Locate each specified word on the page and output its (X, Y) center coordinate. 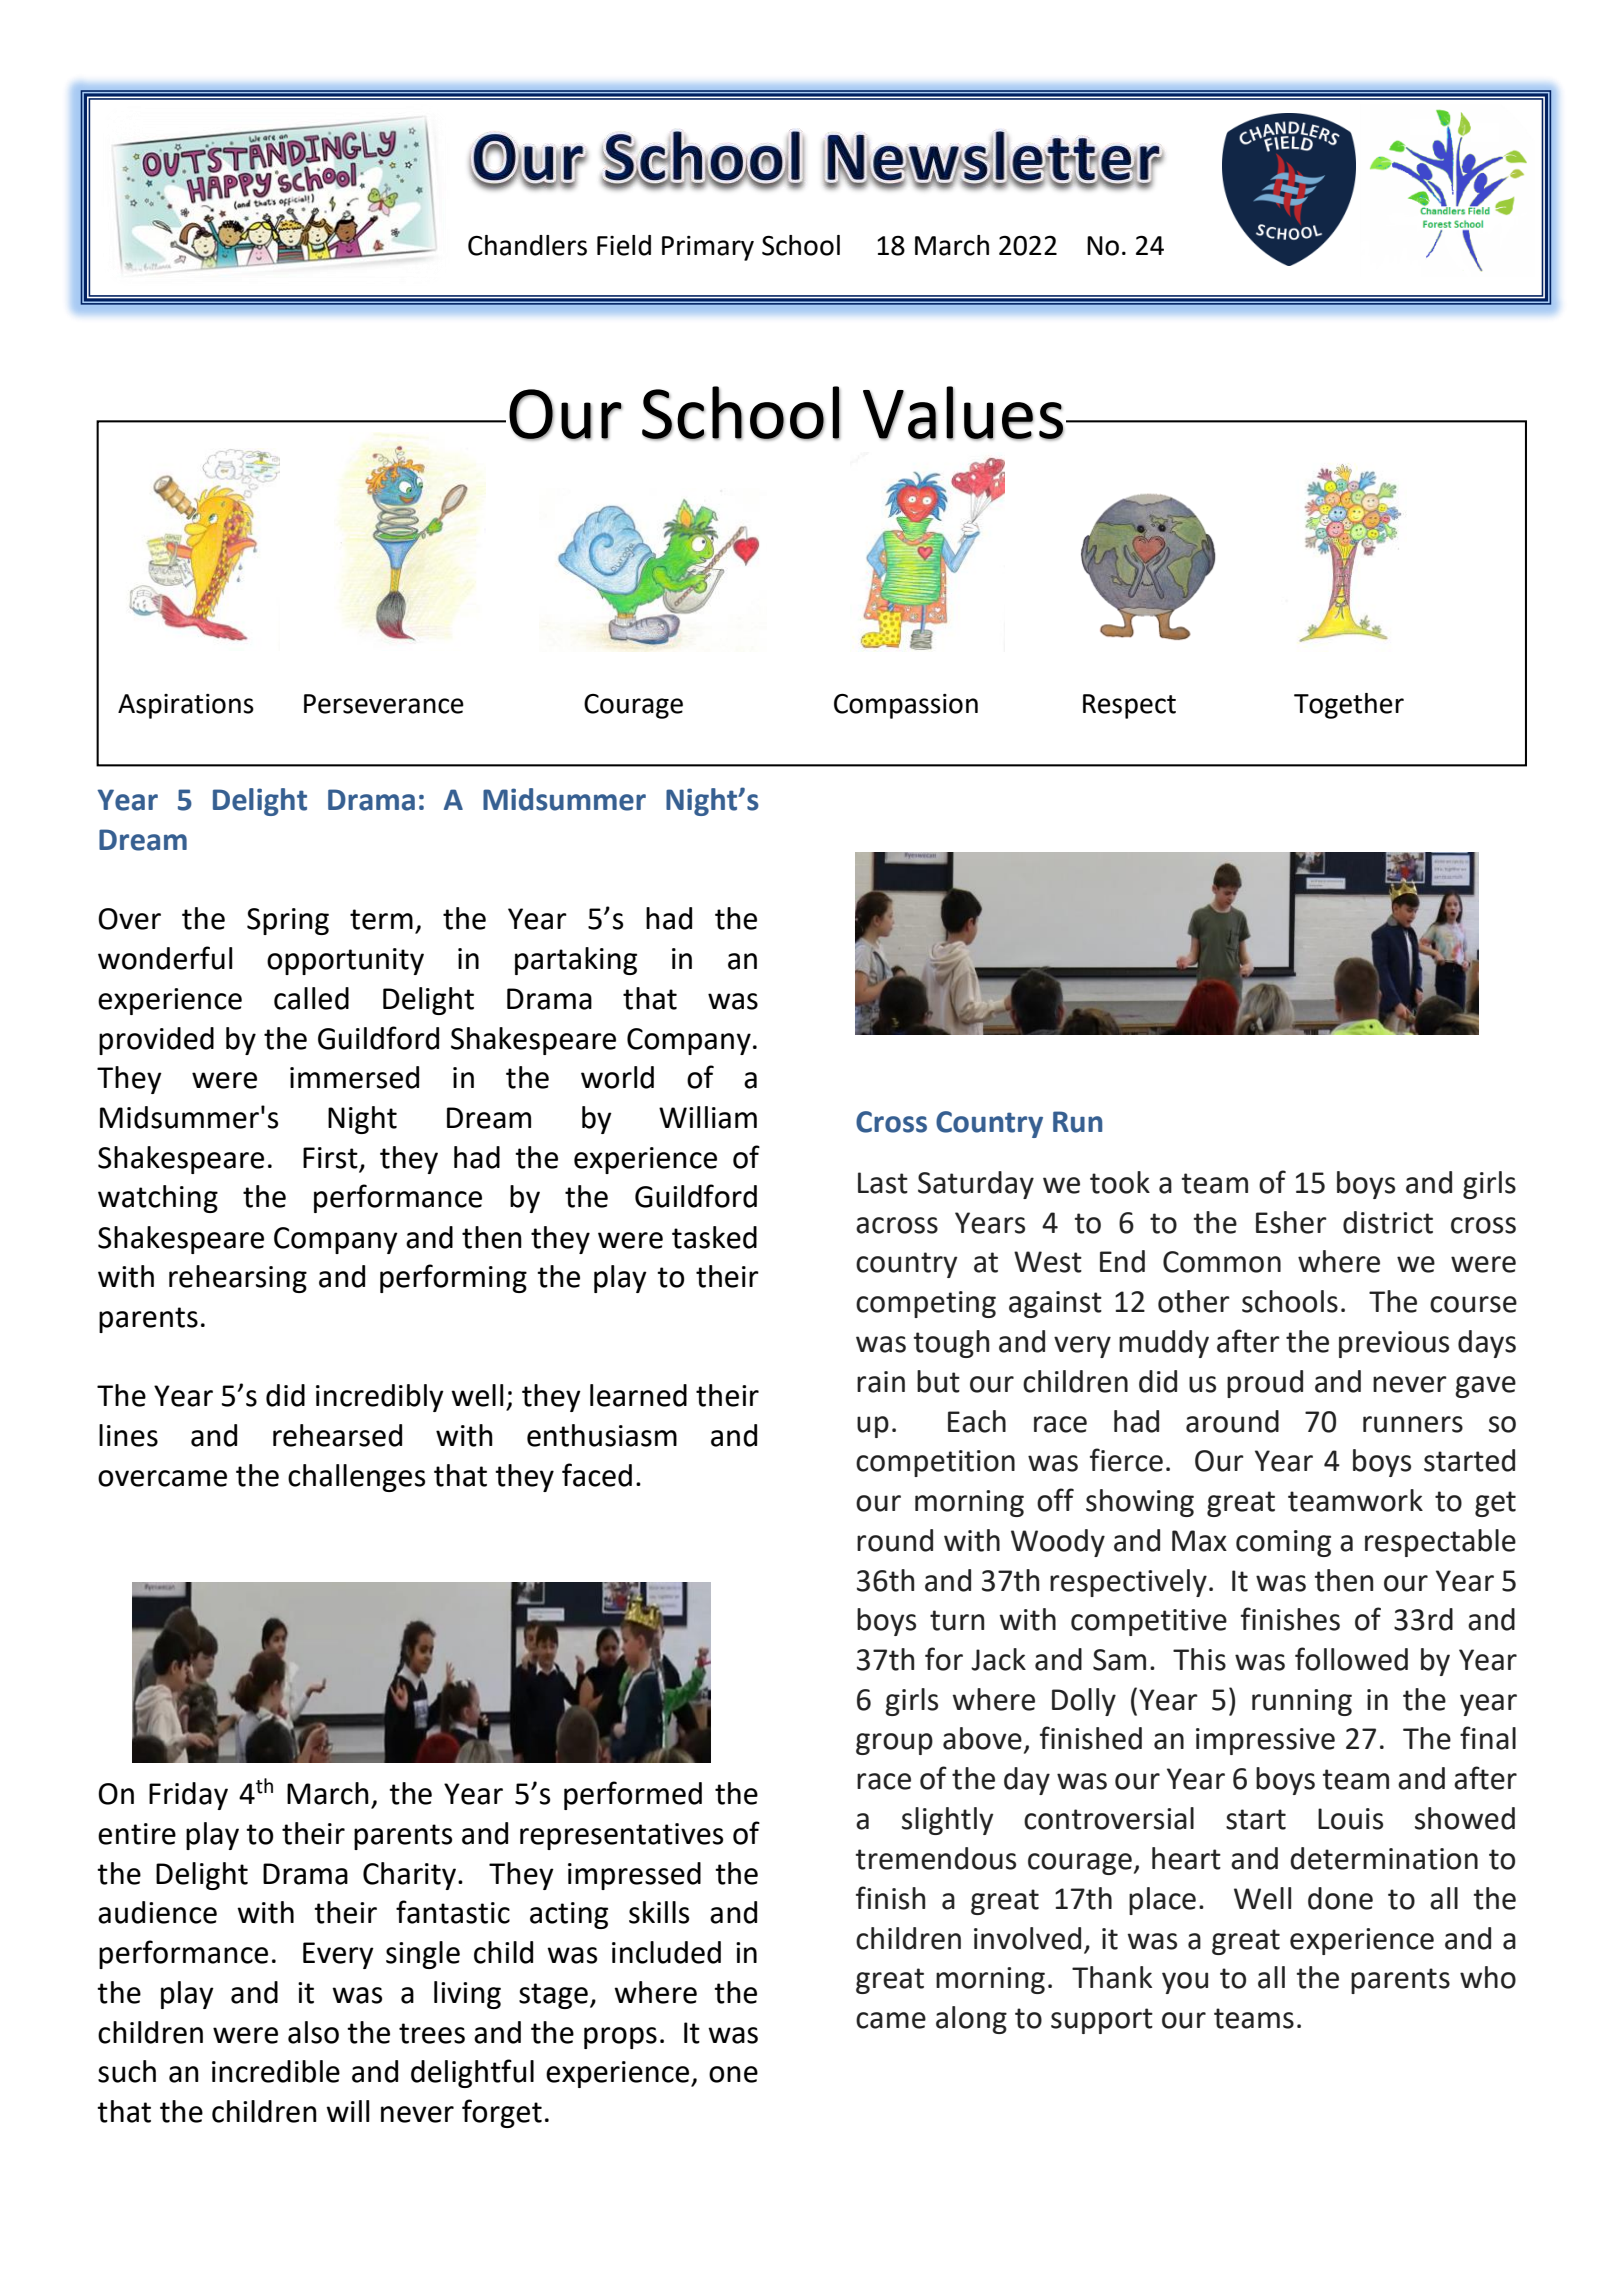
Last (883, 1183)
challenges (356, 1478)
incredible (276, 2071)
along (971, 2020)
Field (624, 245)
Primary (708, 248)
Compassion (906, 706)
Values (963, 413)
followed (1351, 1659)
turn (957, 1620)
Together (1349, 706)
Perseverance (384, 704)
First (330, 1158)
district (1388, 1222)
